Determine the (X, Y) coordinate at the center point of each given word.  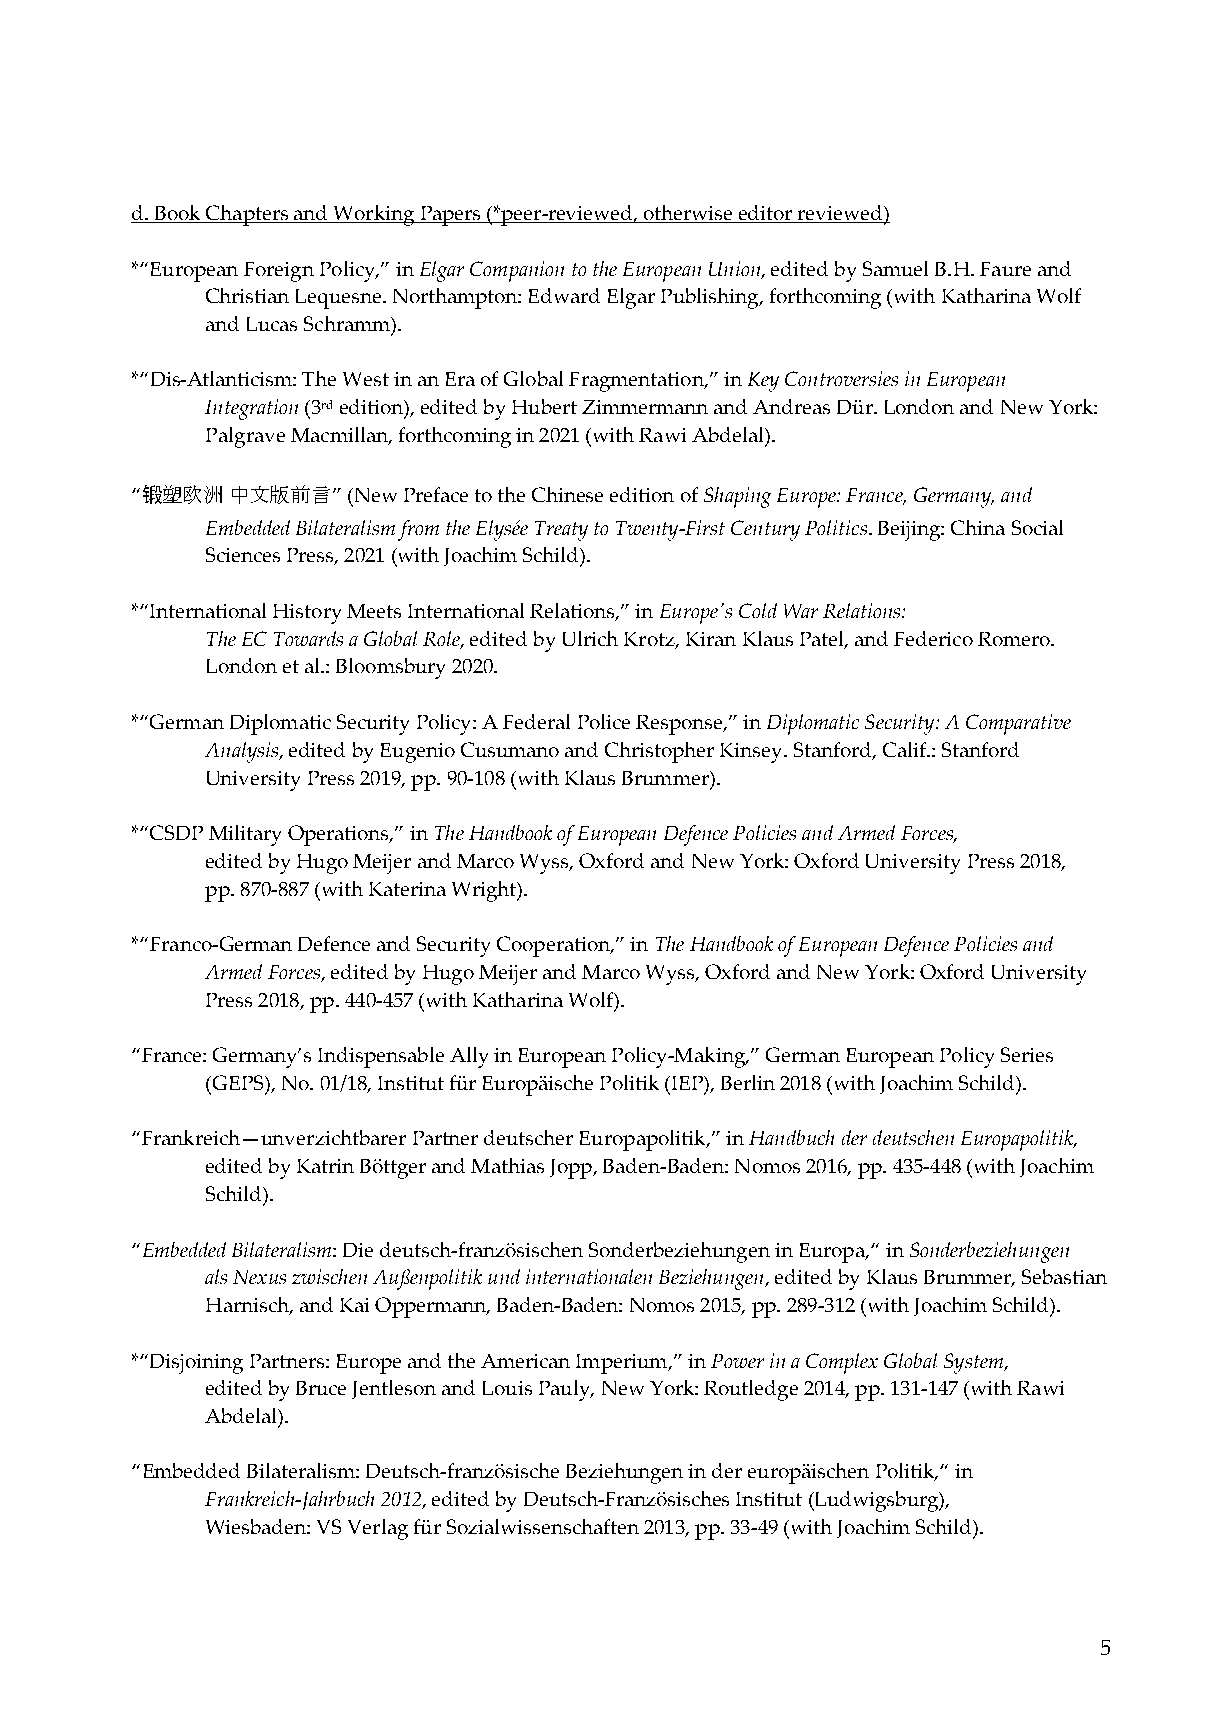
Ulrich (590, 638)
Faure (1005, 269)
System (974, 1363)
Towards (308, 638)
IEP (687, 1083)
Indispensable (381, 1057)
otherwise (688, 214)
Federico (933, 638)
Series (1027, 1054)
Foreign (279, 272)
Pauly (565, 1390)
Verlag (378, 1529)
